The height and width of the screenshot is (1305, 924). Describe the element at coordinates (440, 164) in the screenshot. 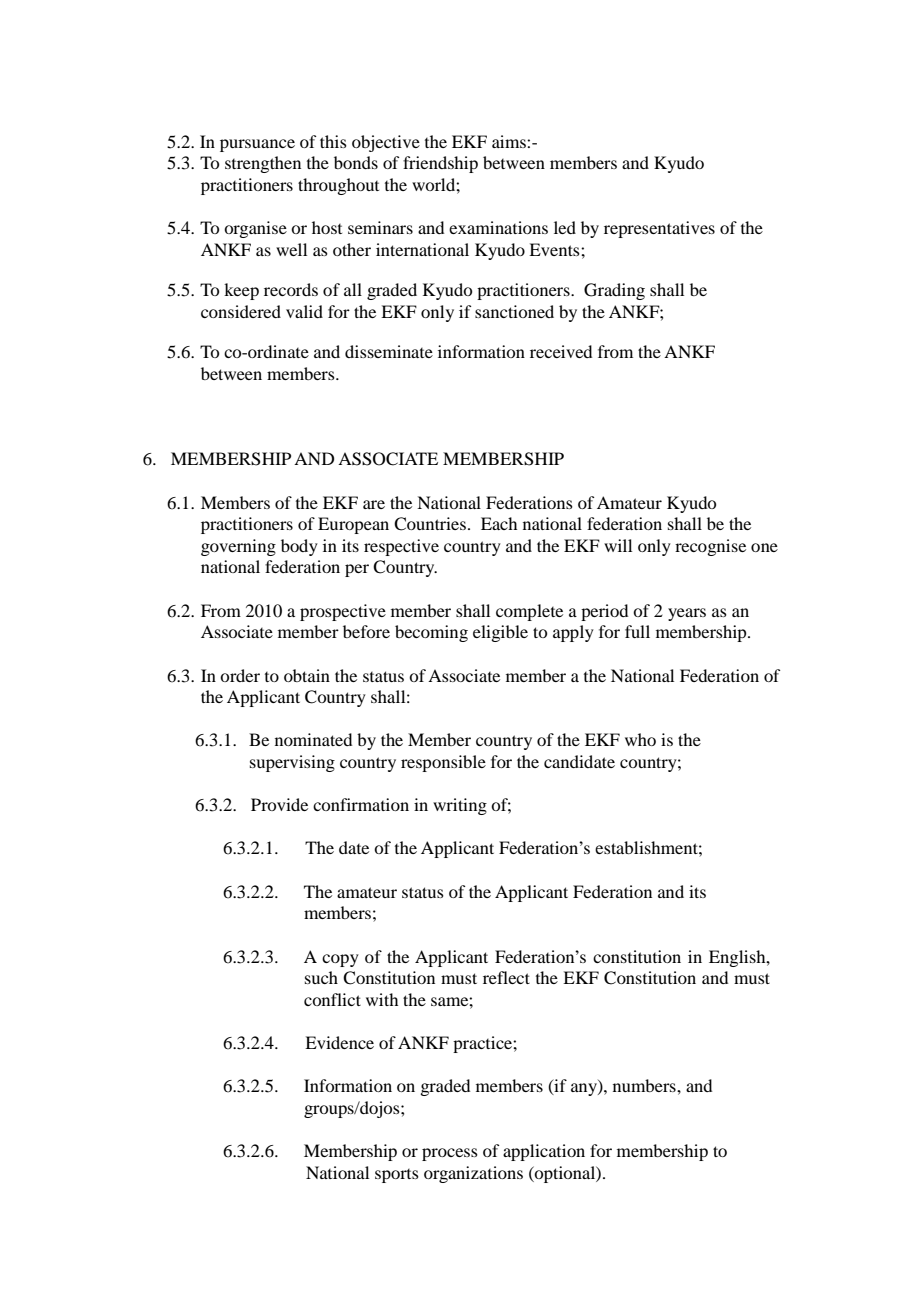

I see `friendship` at that location.
